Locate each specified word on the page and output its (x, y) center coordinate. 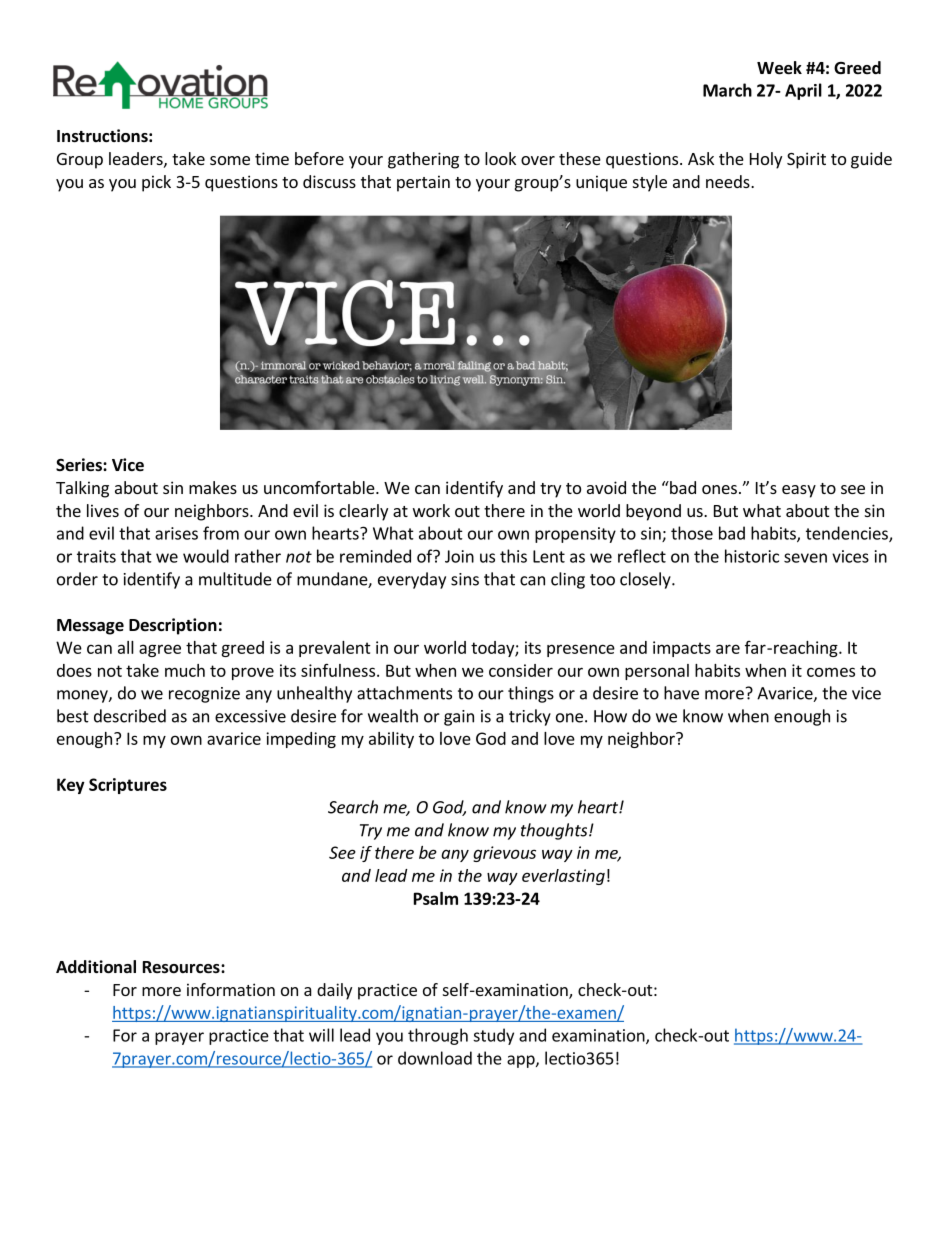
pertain (423, 183)
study (493, 1036)
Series (80, 465)
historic (752, 556)
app (522, 1061)
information (231, 989)
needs (729, 181)
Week (779, 68)
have (681, 693)
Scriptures (128, 786)
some (230, 160)
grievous (504, 854)
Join (459, 556)
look (500, 158)
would (206, 556)
